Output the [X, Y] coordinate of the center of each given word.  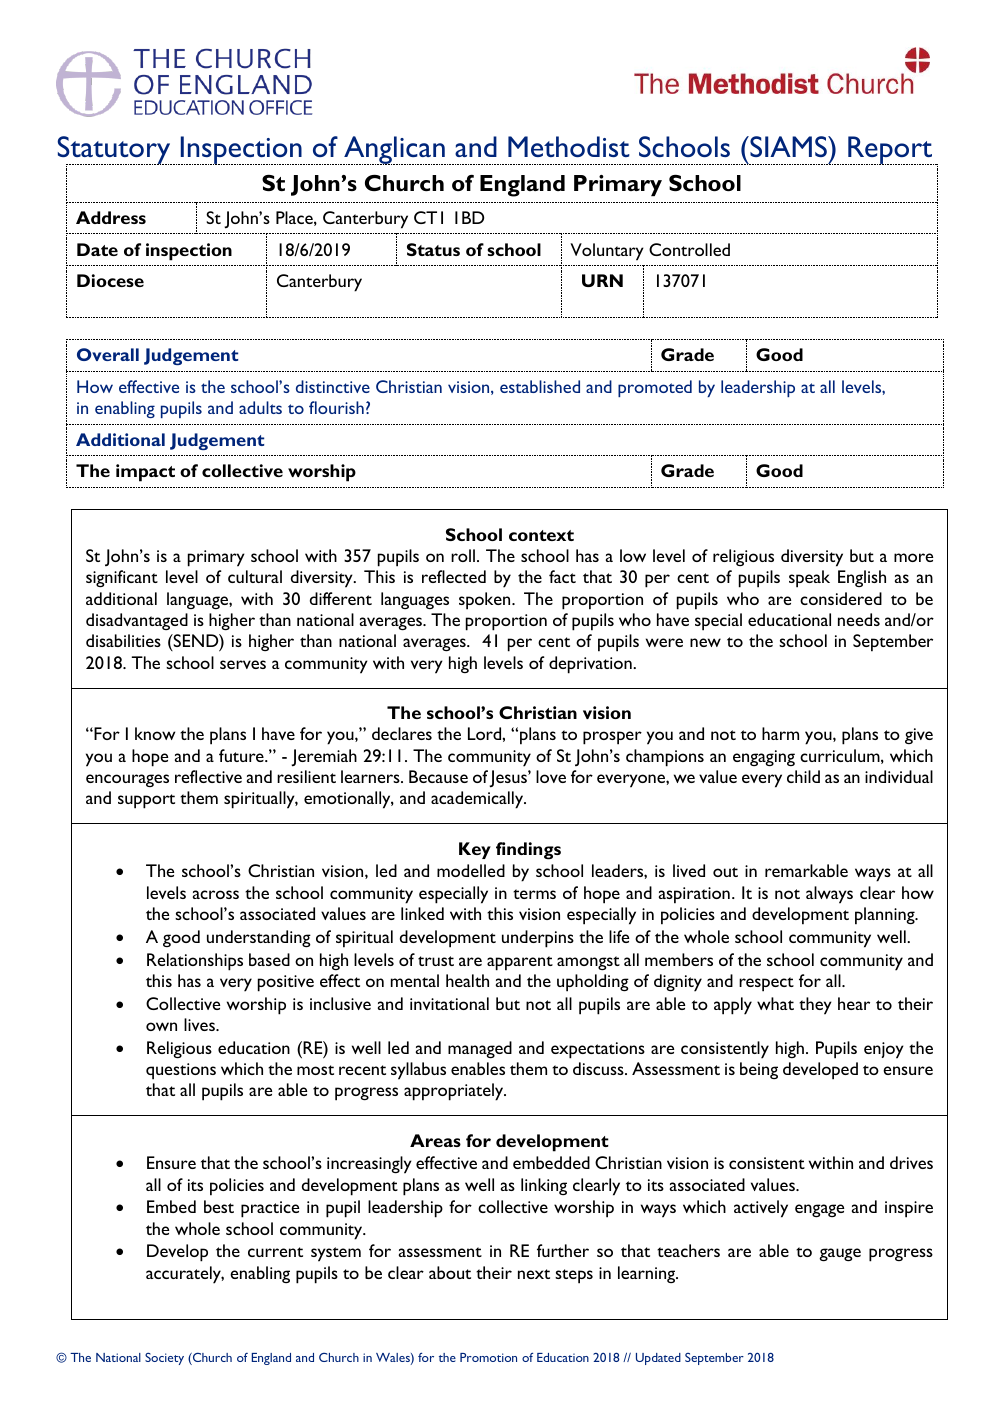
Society [164, 1359]
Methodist [569, 146]
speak [809, 579]
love [551, 776]
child [803, 776]
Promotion [488, 1357]
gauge [840, 1254]
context [541, 535]
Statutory [115, 151]
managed [480, 1049]
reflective [208, 776]
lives [200, 1024]
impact [145, 473]
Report [890, 150]
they [815, 1006]
